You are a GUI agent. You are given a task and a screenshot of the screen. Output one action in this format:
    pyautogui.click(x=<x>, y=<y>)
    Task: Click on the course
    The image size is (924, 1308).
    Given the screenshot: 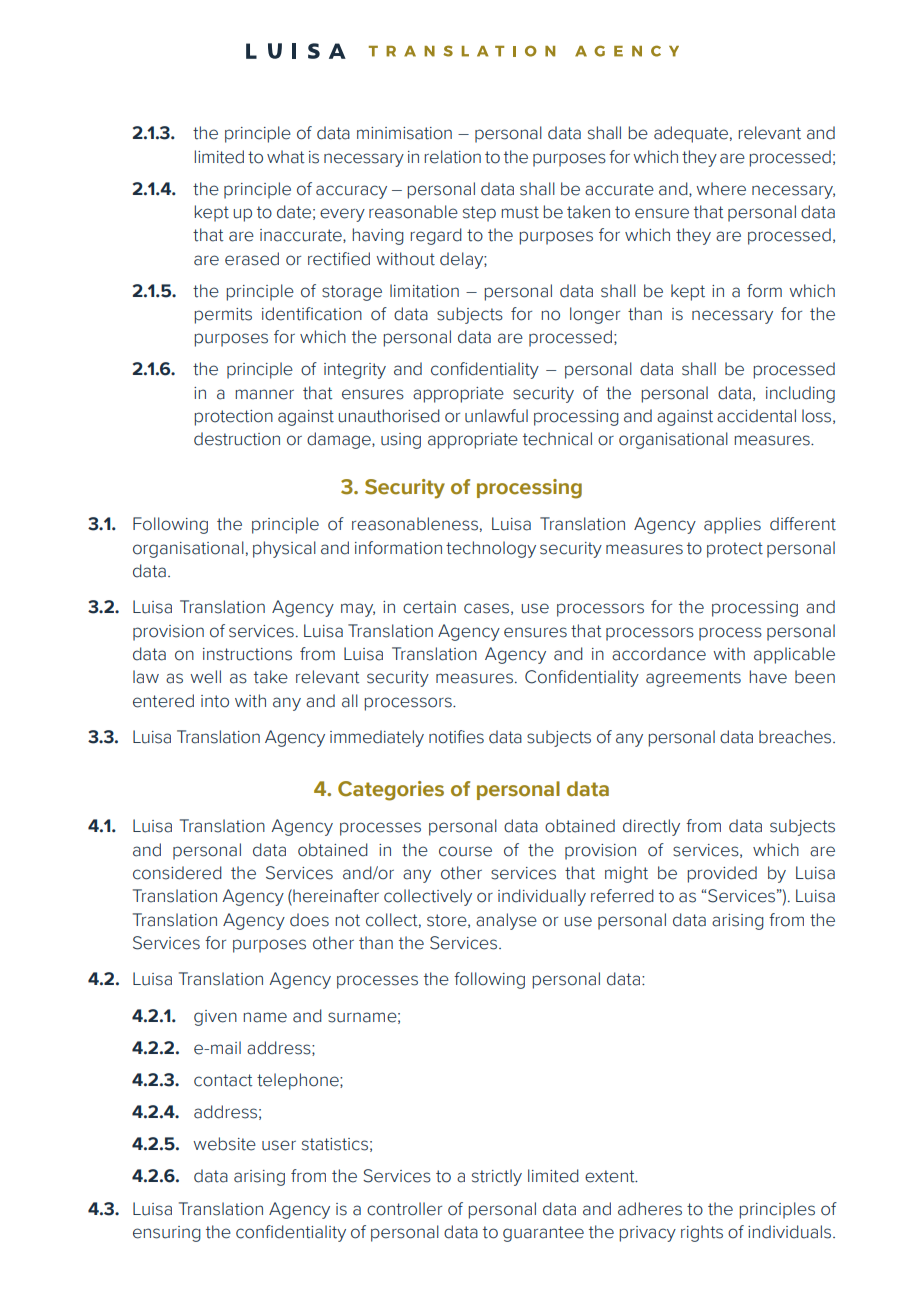 What is the action you would take?
    pyautogui.click(x=465, y=851)
